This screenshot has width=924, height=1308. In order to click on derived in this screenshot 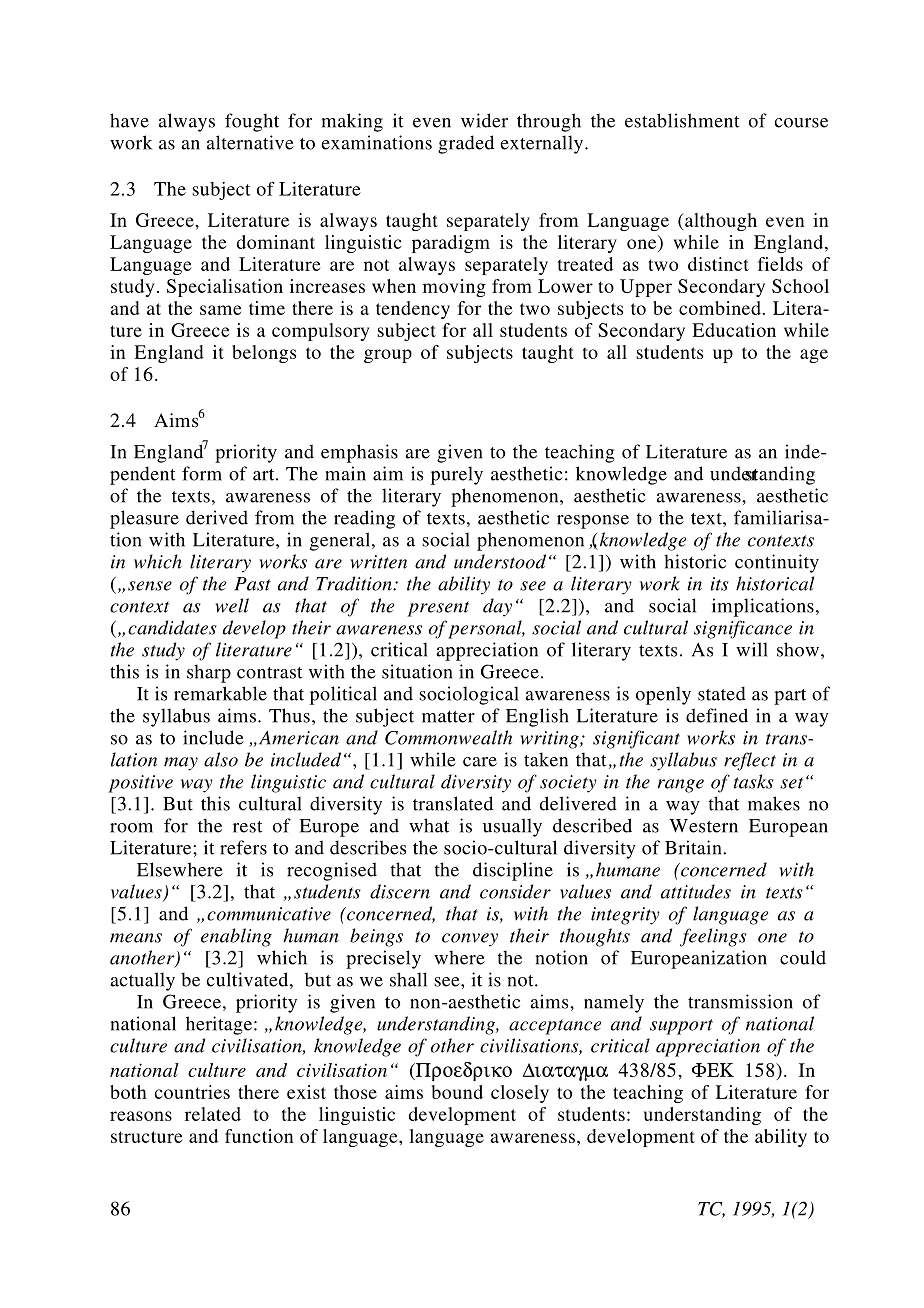, I will do `click(217, 517)`.
